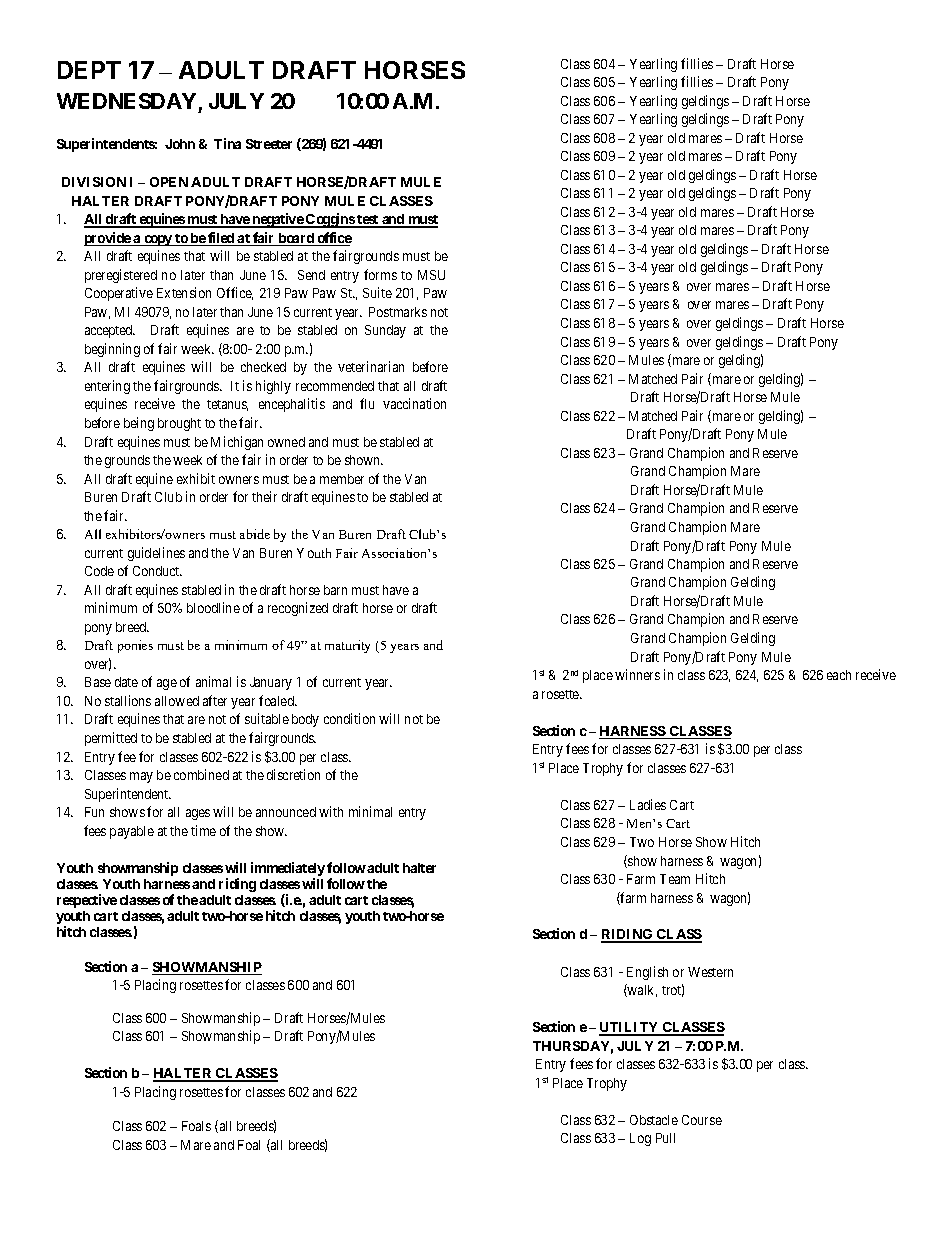 The image size is (952, 1233). I want to click on MSU, so click(431, 275).
